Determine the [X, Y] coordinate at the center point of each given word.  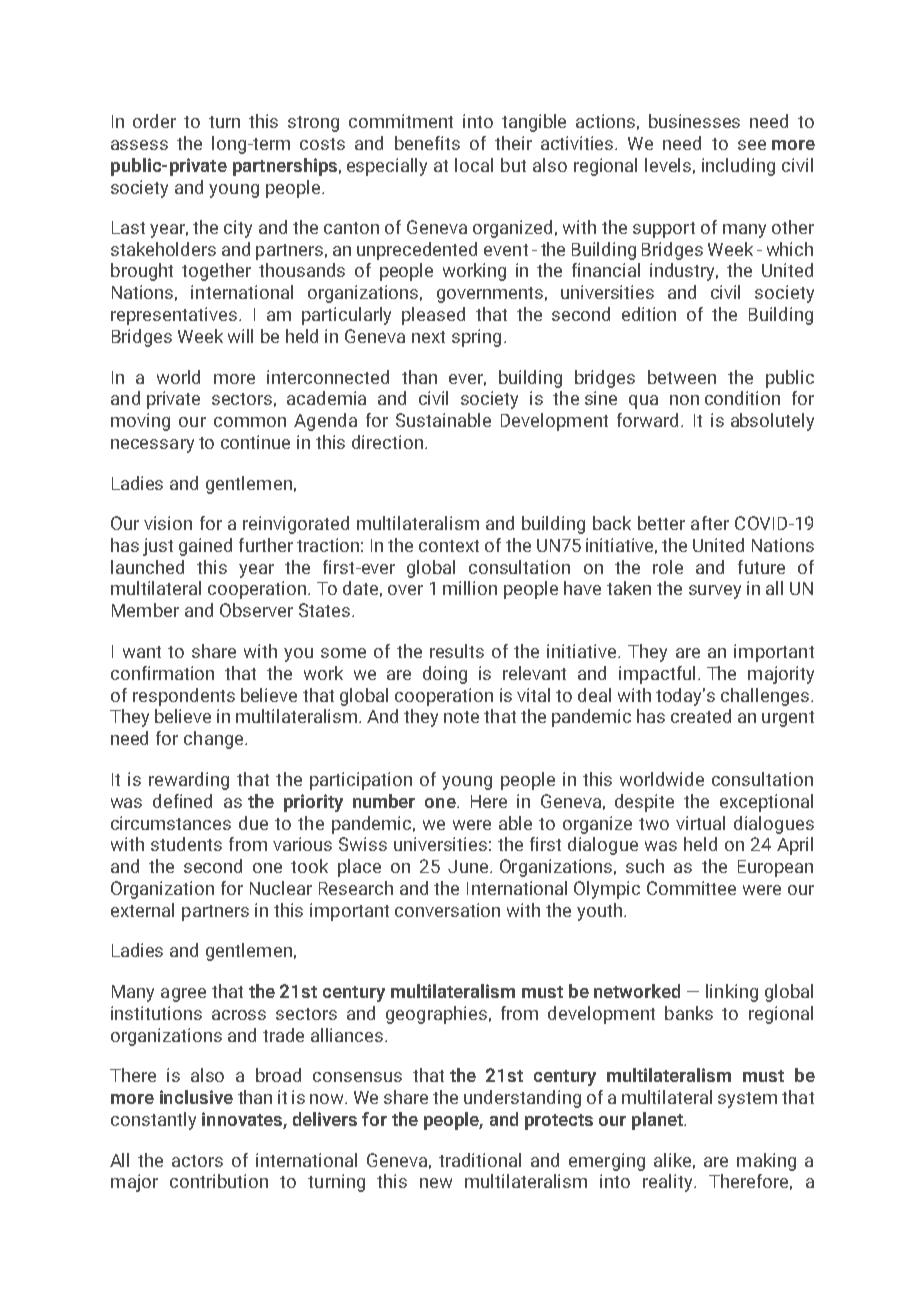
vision [168, 523]
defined [182, 801]
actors [197, 1161]
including [738, 167]
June [469, 866]
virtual [700, 823]
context [449, 546]
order [154, 121]
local [474, 165]
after [710, 523]
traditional [480, 1160]
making [766, 1162]
